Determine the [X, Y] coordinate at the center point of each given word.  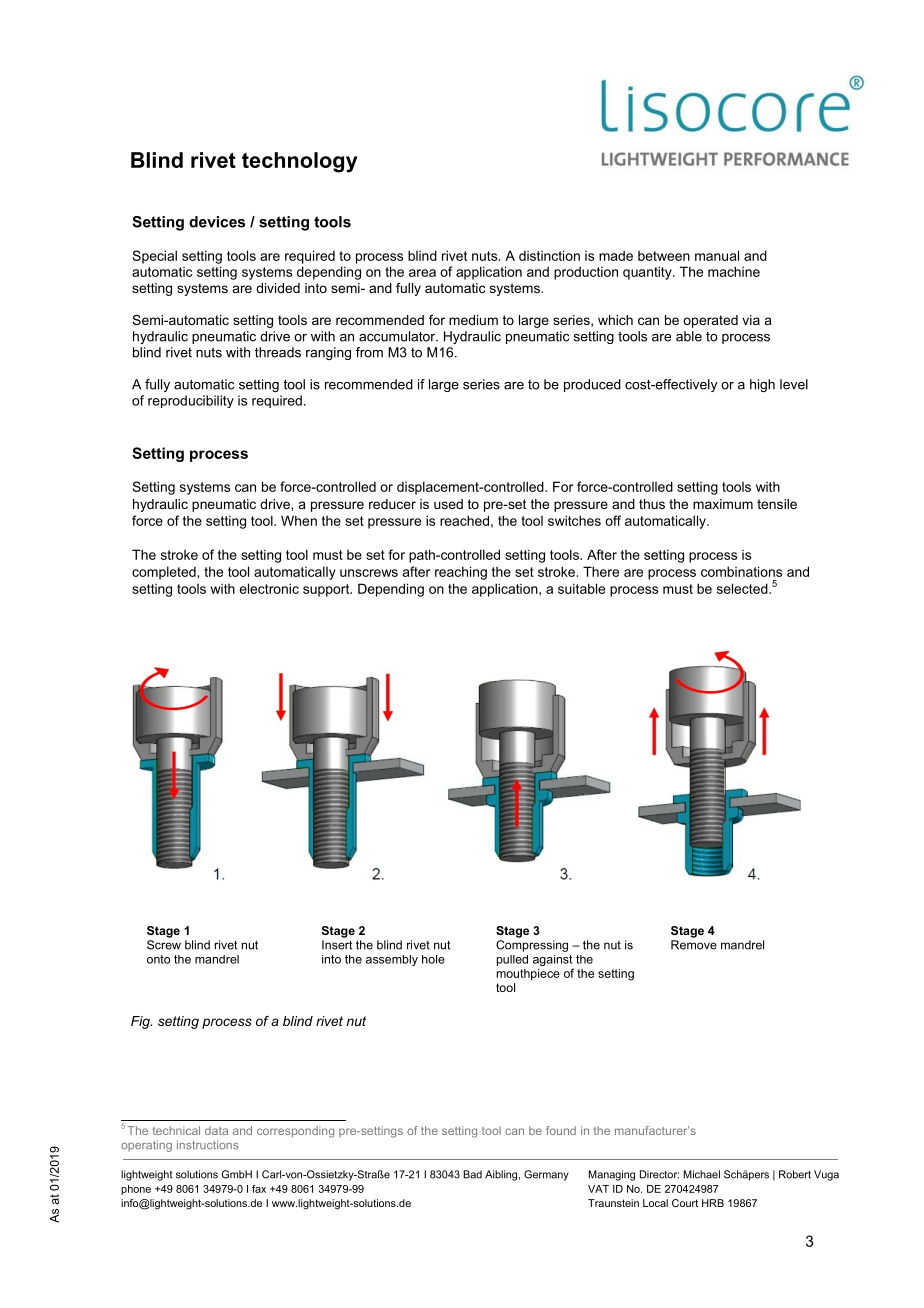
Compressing [532, 946]
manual [717, 255]
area [422, 273]
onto [158, 959]
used [448, 504]
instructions [208, 1144]
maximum [723, 504]
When [299, 520]
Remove [694, 945]
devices [217, 222]
